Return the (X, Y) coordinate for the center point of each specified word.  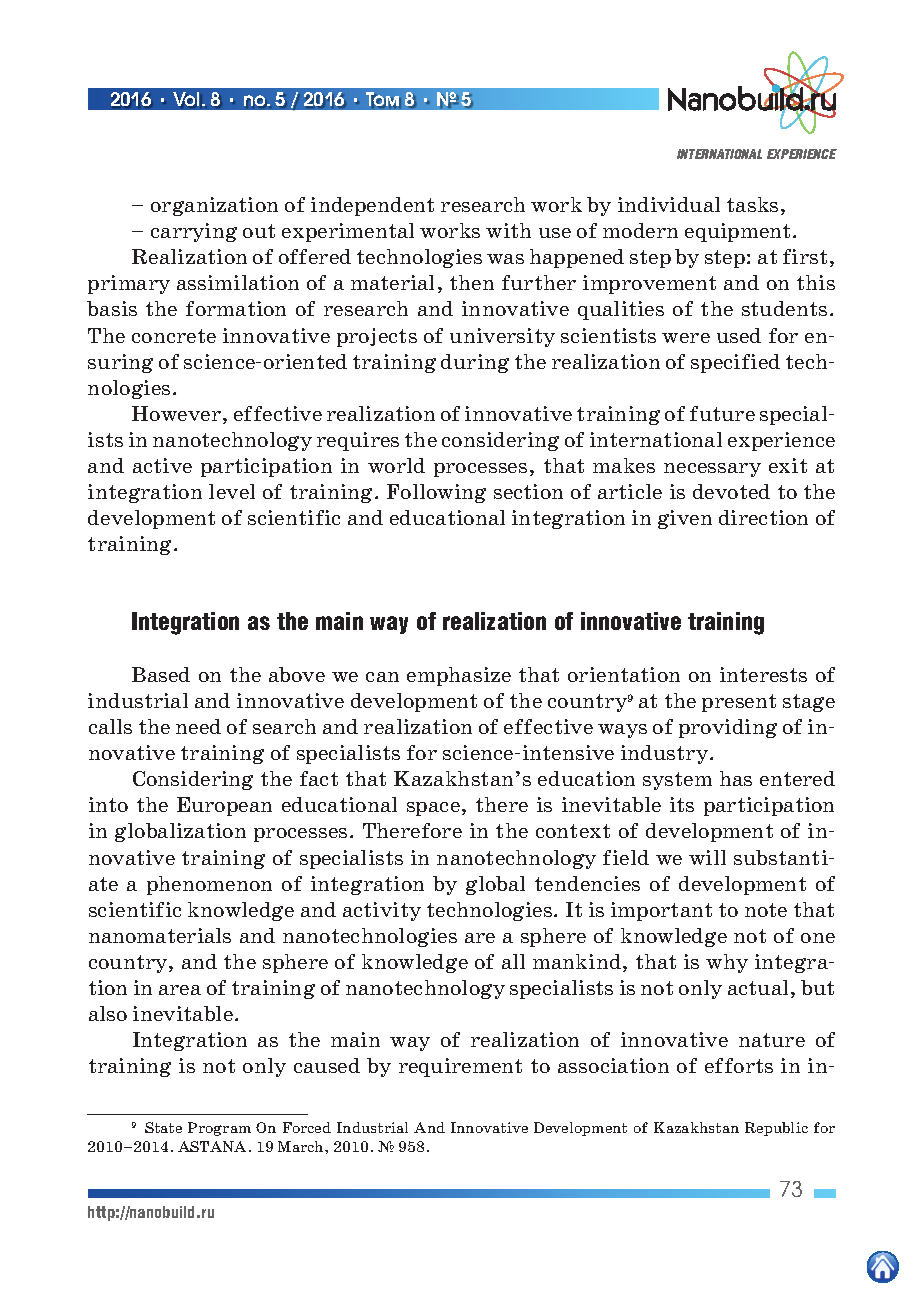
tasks (752, 204)
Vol (188, 99)
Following (436, 493)
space (433, 809)
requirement (460, 1067)
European (224, 806)
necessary (712, 470)
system (677, 781)
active (162, 465)
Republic (776, 1129)
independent (372, 206)
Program (219, 1129)
